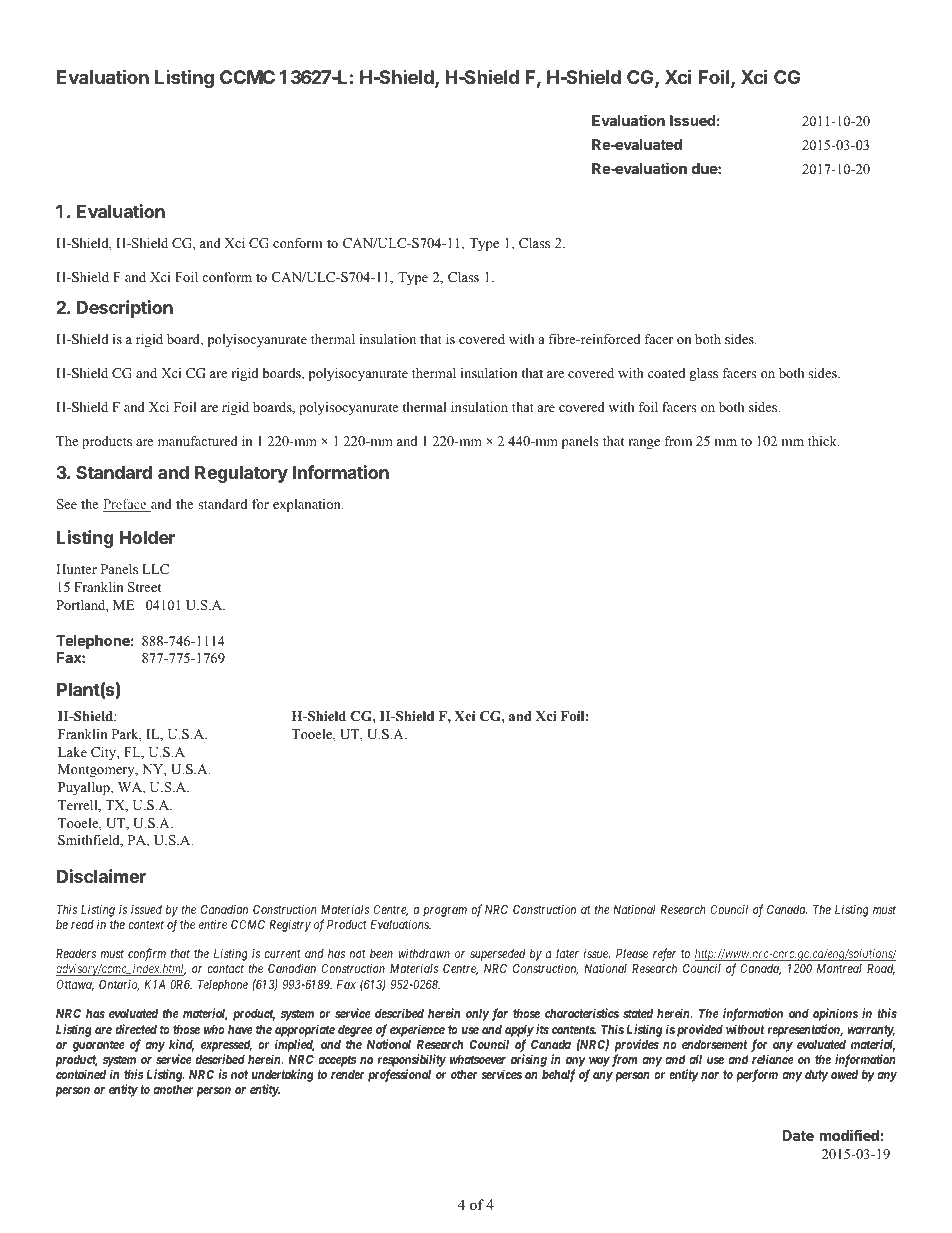 The image size is (952, 1233). What do you see at coordinates (125, 309) in the screenshot?
I see `Description` at bounding box center [125, 309].
